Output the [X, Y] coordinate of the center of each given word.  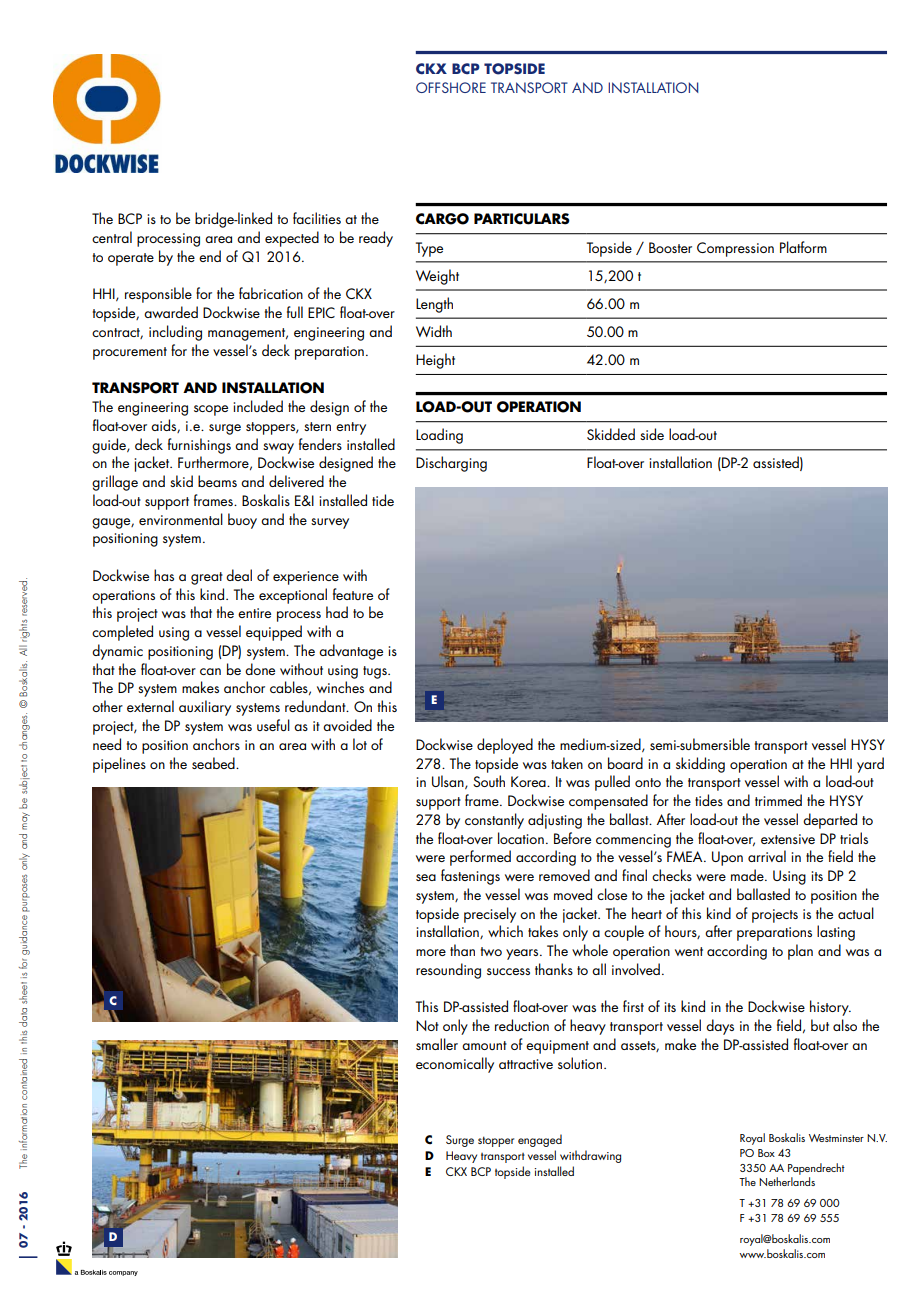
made [748, 875]
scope [211, 410]
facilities [317, 218]
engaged [540, 1140]
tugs [376, 672]
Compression [735, 249]
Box [766, 1153]
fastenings [470, 877]
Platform [803, 247]
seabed [214, 763]
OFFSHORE [451, 87]
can [210, 671]
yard [870, 765]
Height [435, 361]
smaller [437, 1044]
